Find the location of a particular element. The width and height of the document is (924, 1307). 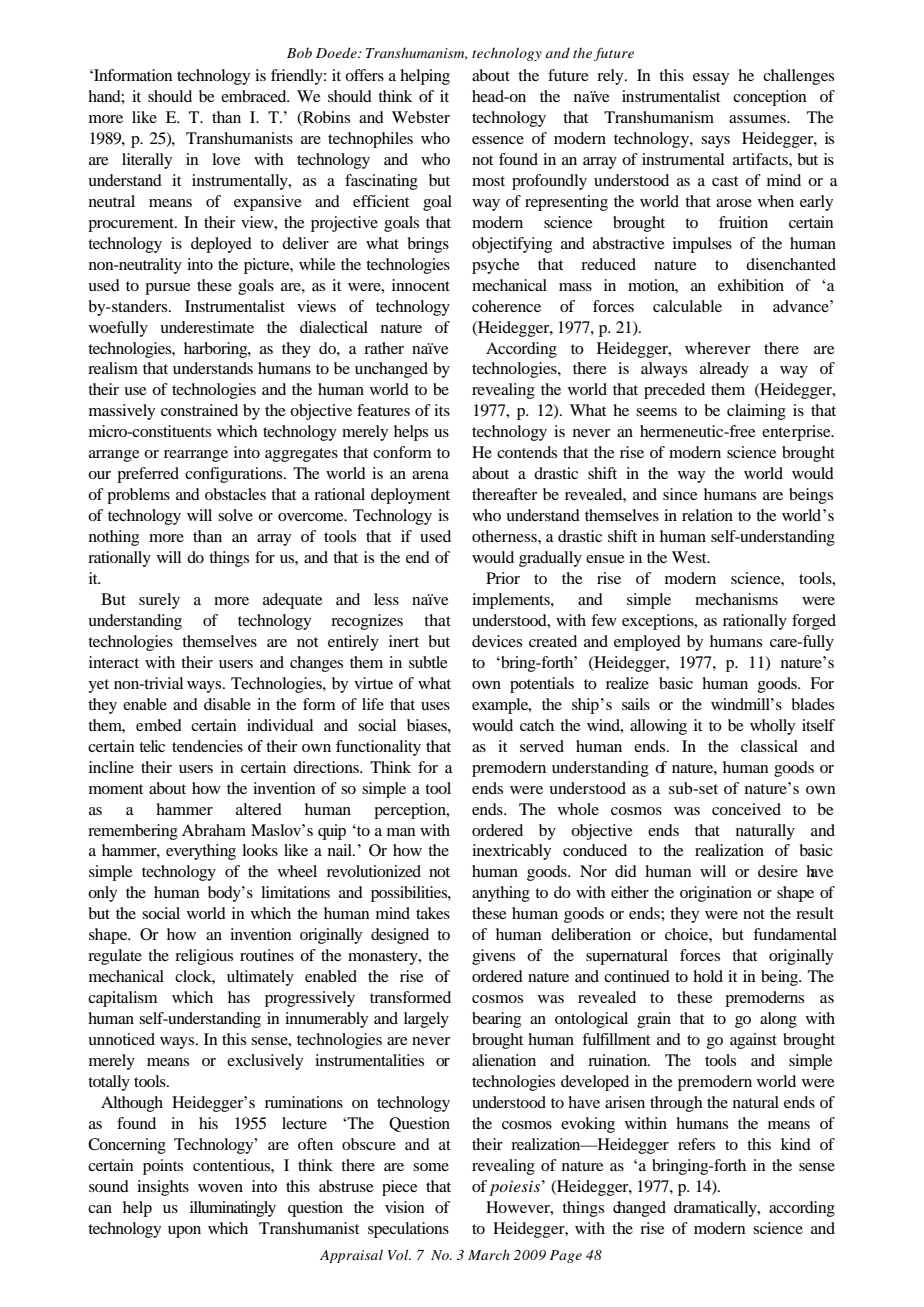

already is located at coordinates (724, 370).
